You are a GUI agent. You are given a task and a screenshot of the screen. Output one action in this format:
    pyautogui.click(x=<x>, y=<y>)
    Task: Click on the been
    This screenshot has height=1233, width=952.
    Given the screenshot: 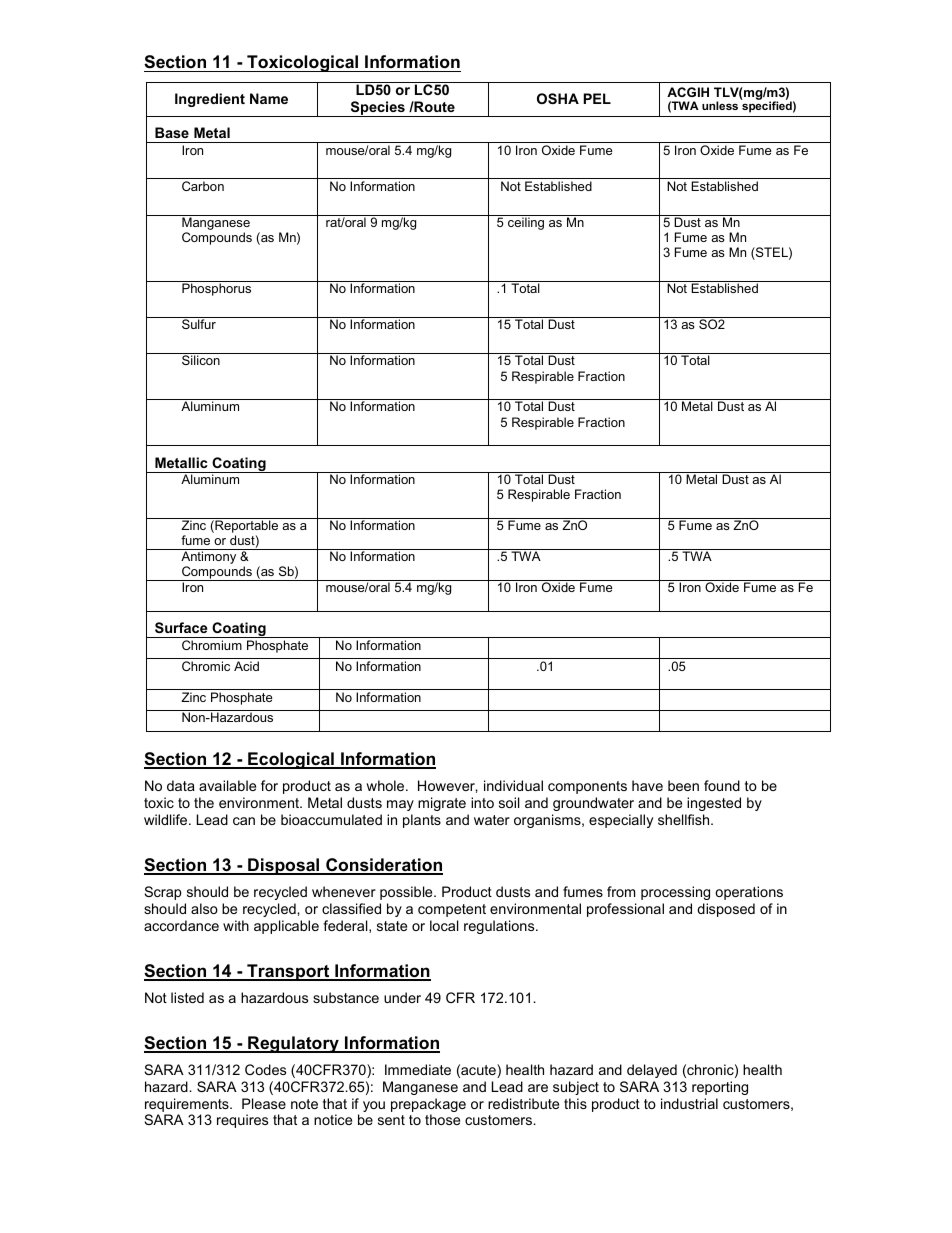 What is the action you would take?
    pyautogui.click(x=683, y=785)
